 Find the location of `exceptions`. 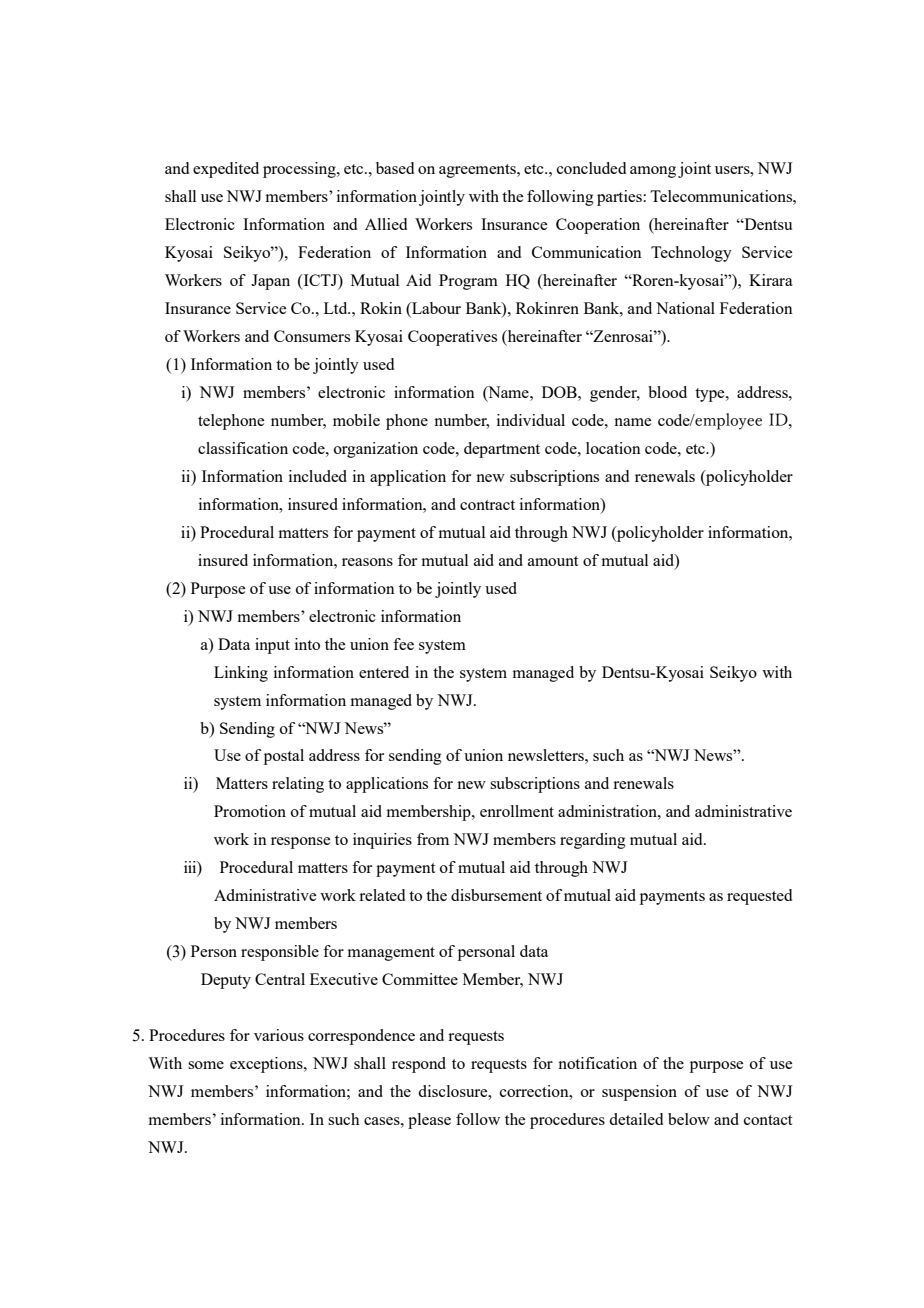

exceptions is located at coordinates (267, 1065).
